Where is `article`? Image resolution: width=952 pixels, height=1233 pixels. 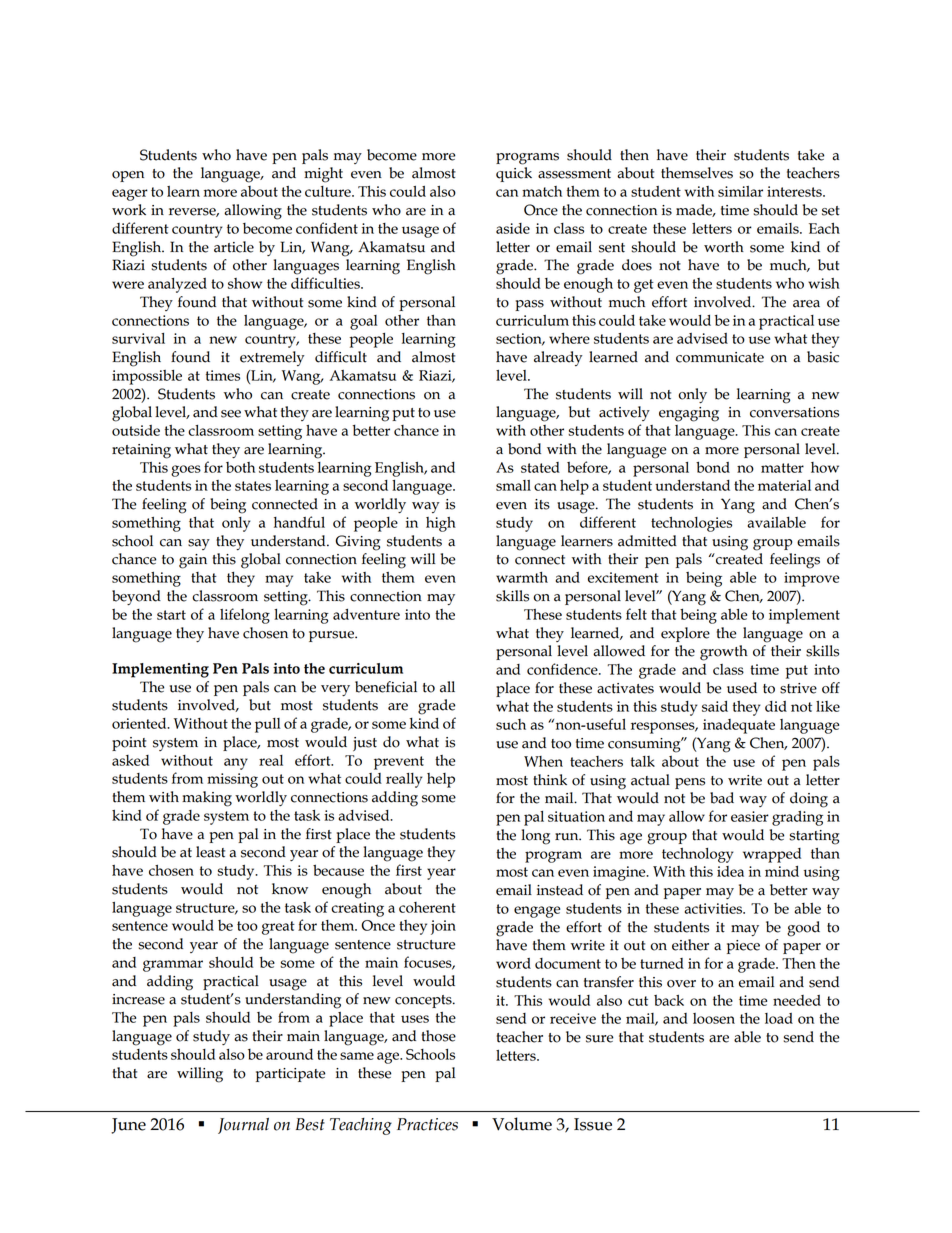
article is located at coordinates (234, 247).
